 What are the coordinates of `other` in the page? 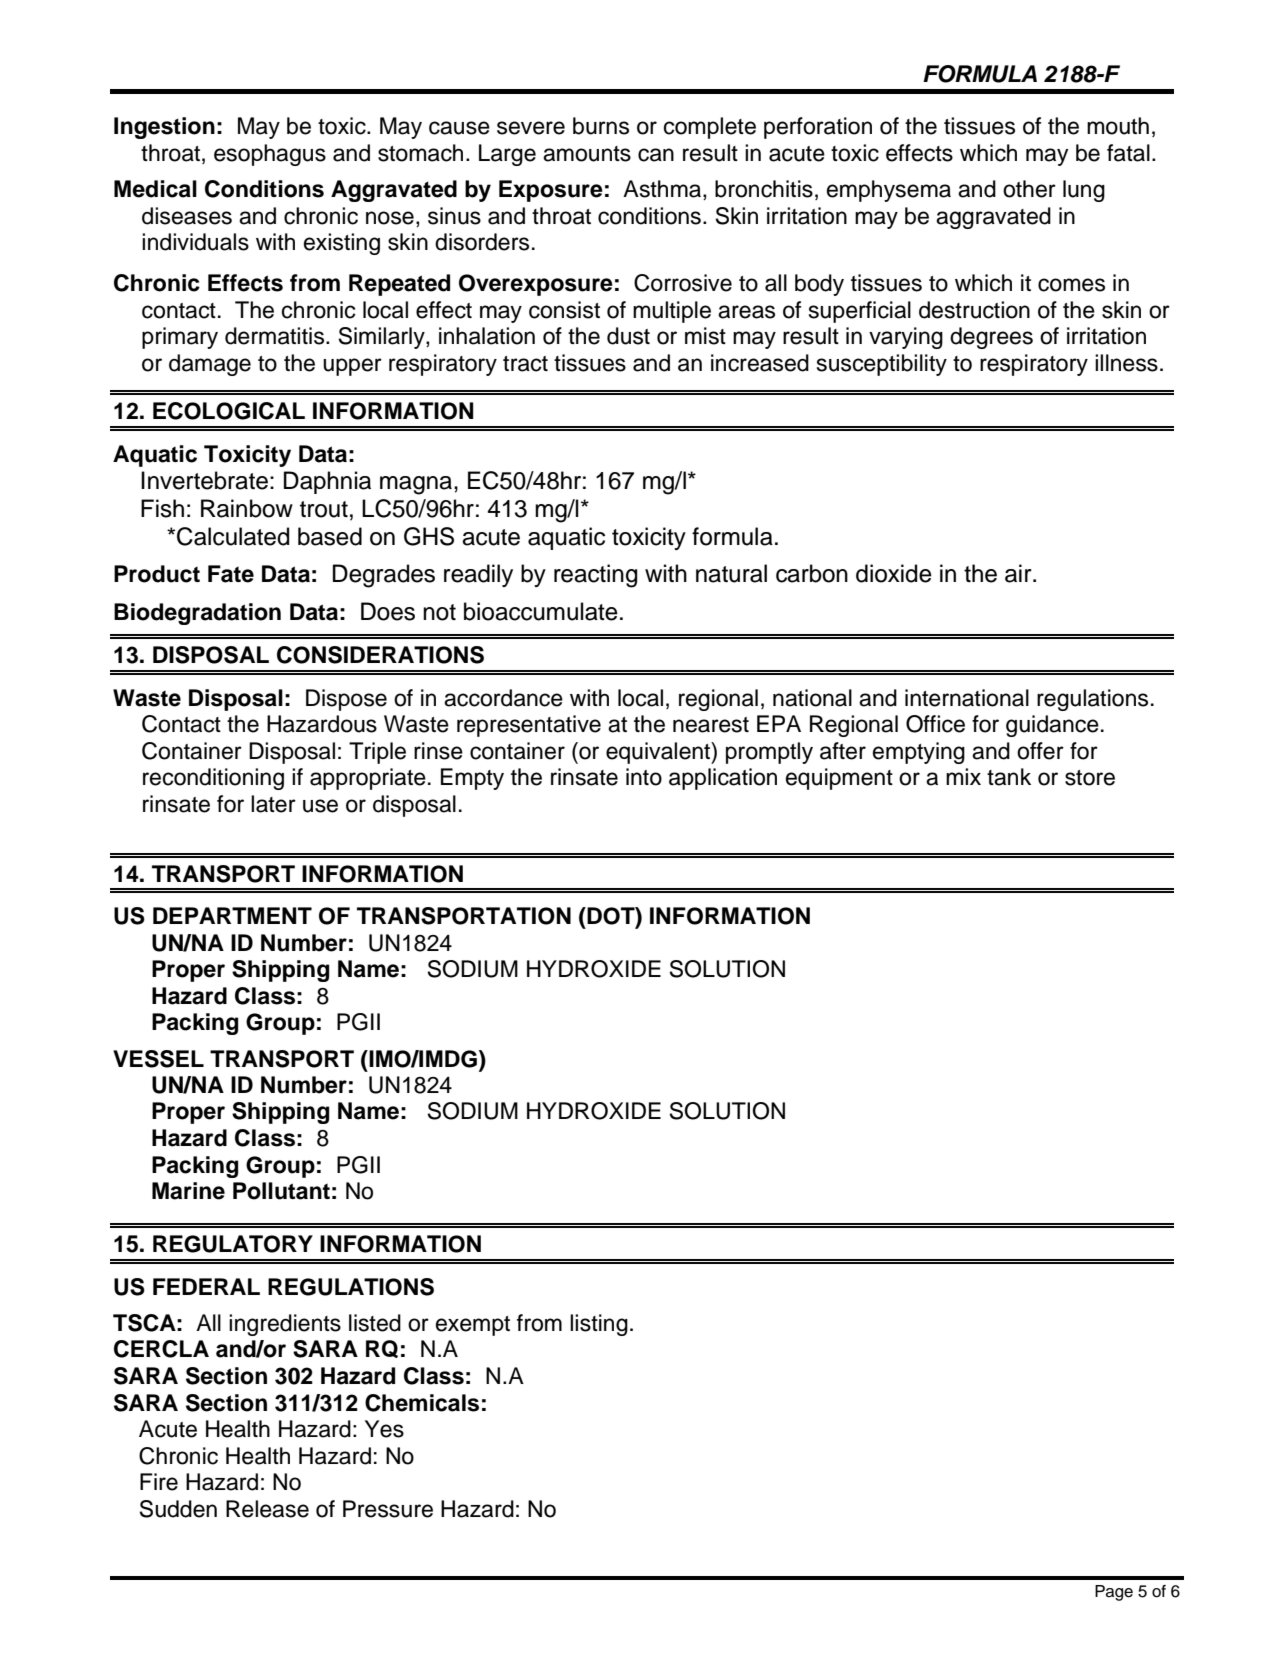 It's located at (1029, 189).
